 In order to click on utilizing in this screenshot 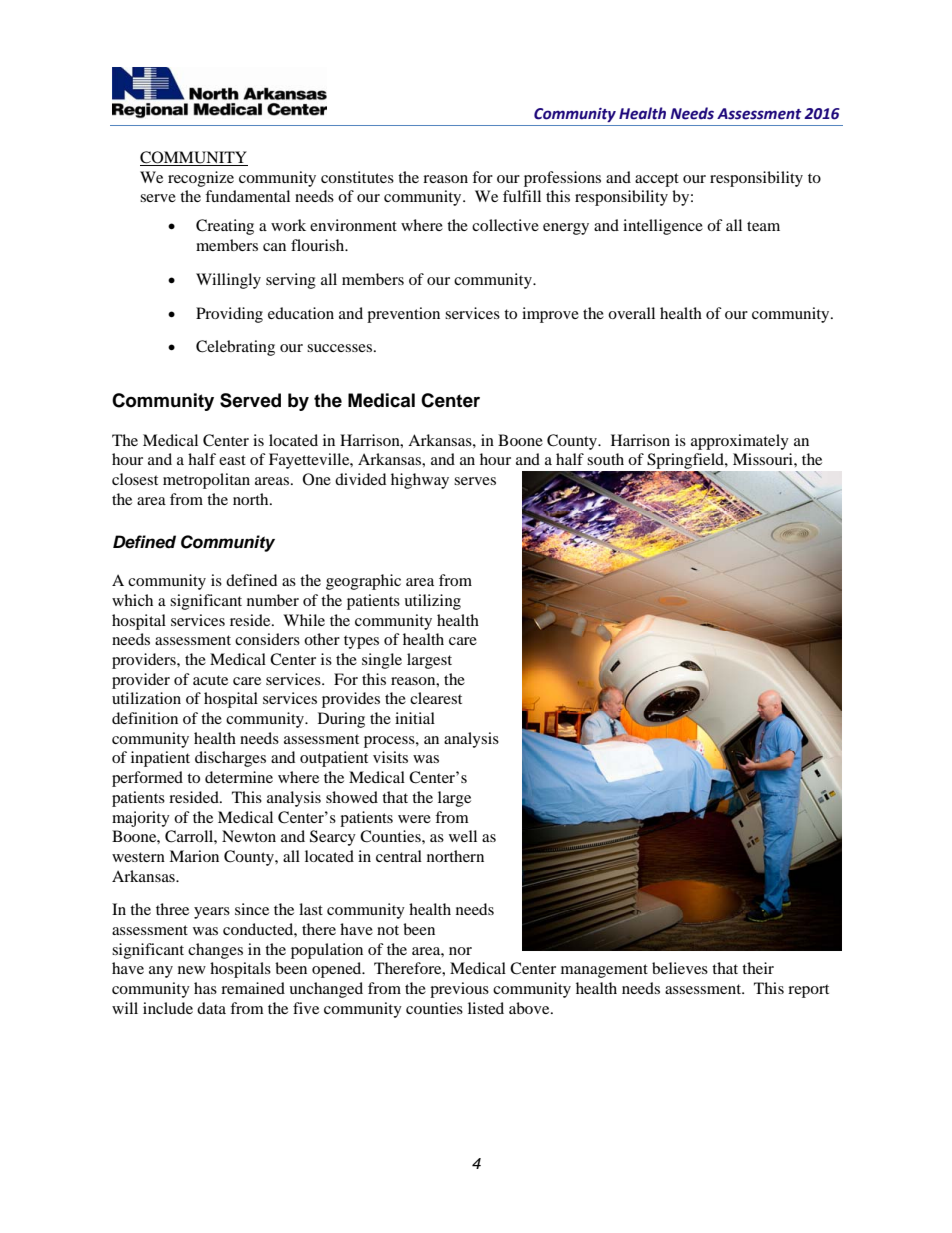, I will do `click(432, 602)`.
